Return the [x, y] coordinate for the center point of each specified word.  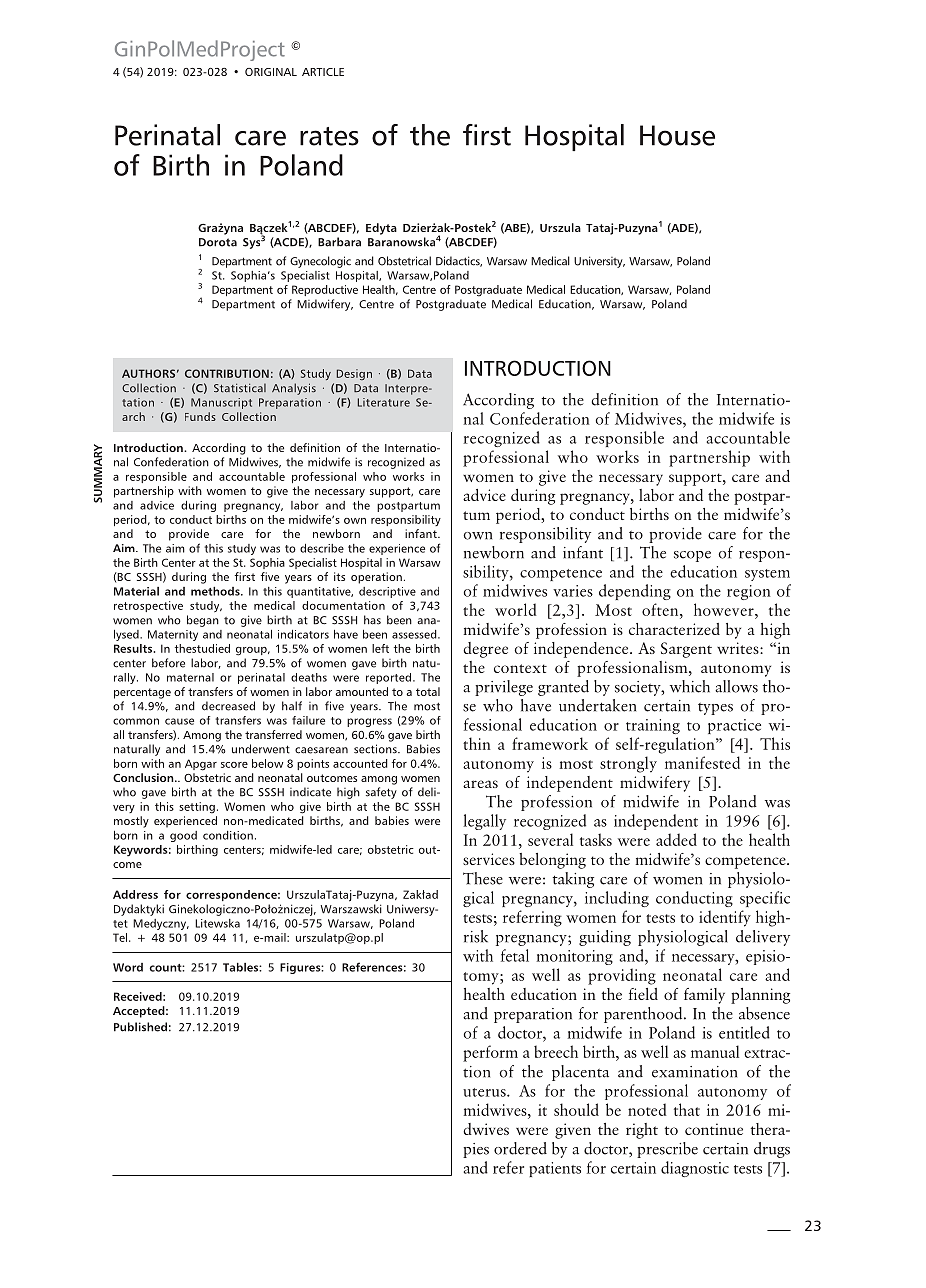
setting [197, 808]
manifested [702, 762]
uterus [485, 1092]
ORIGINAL [271, 72]
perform [490, 1053]
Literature [384, 402]
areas [480, 784]
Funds [200, 416]
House [677, 135]
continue [714, 1129]
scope [692, 556]
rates [329, 136]
